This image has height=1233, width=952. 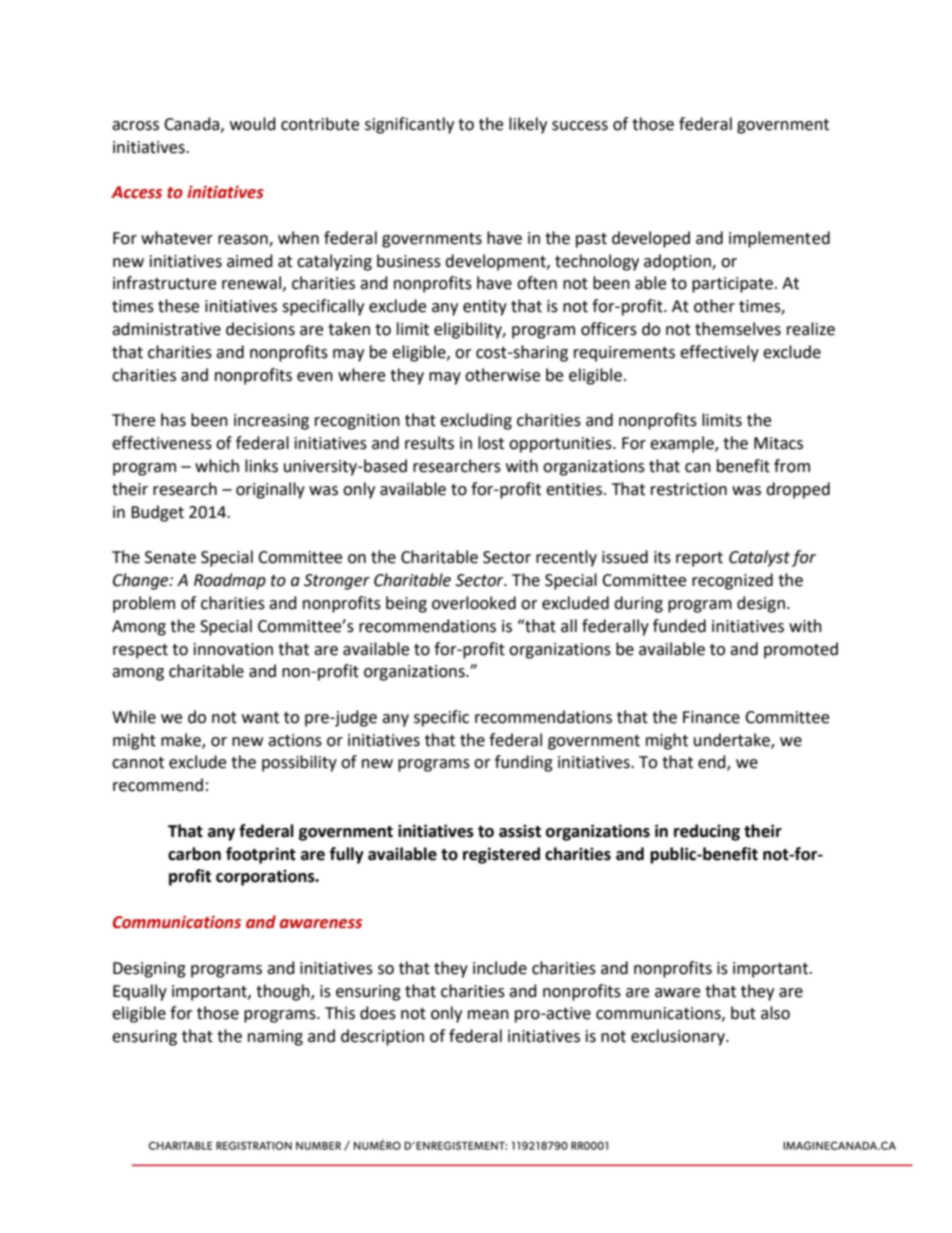 What do you see at coordinates (193, 124) in the image?
I see `Canada` at bounding box center [193, 124].
